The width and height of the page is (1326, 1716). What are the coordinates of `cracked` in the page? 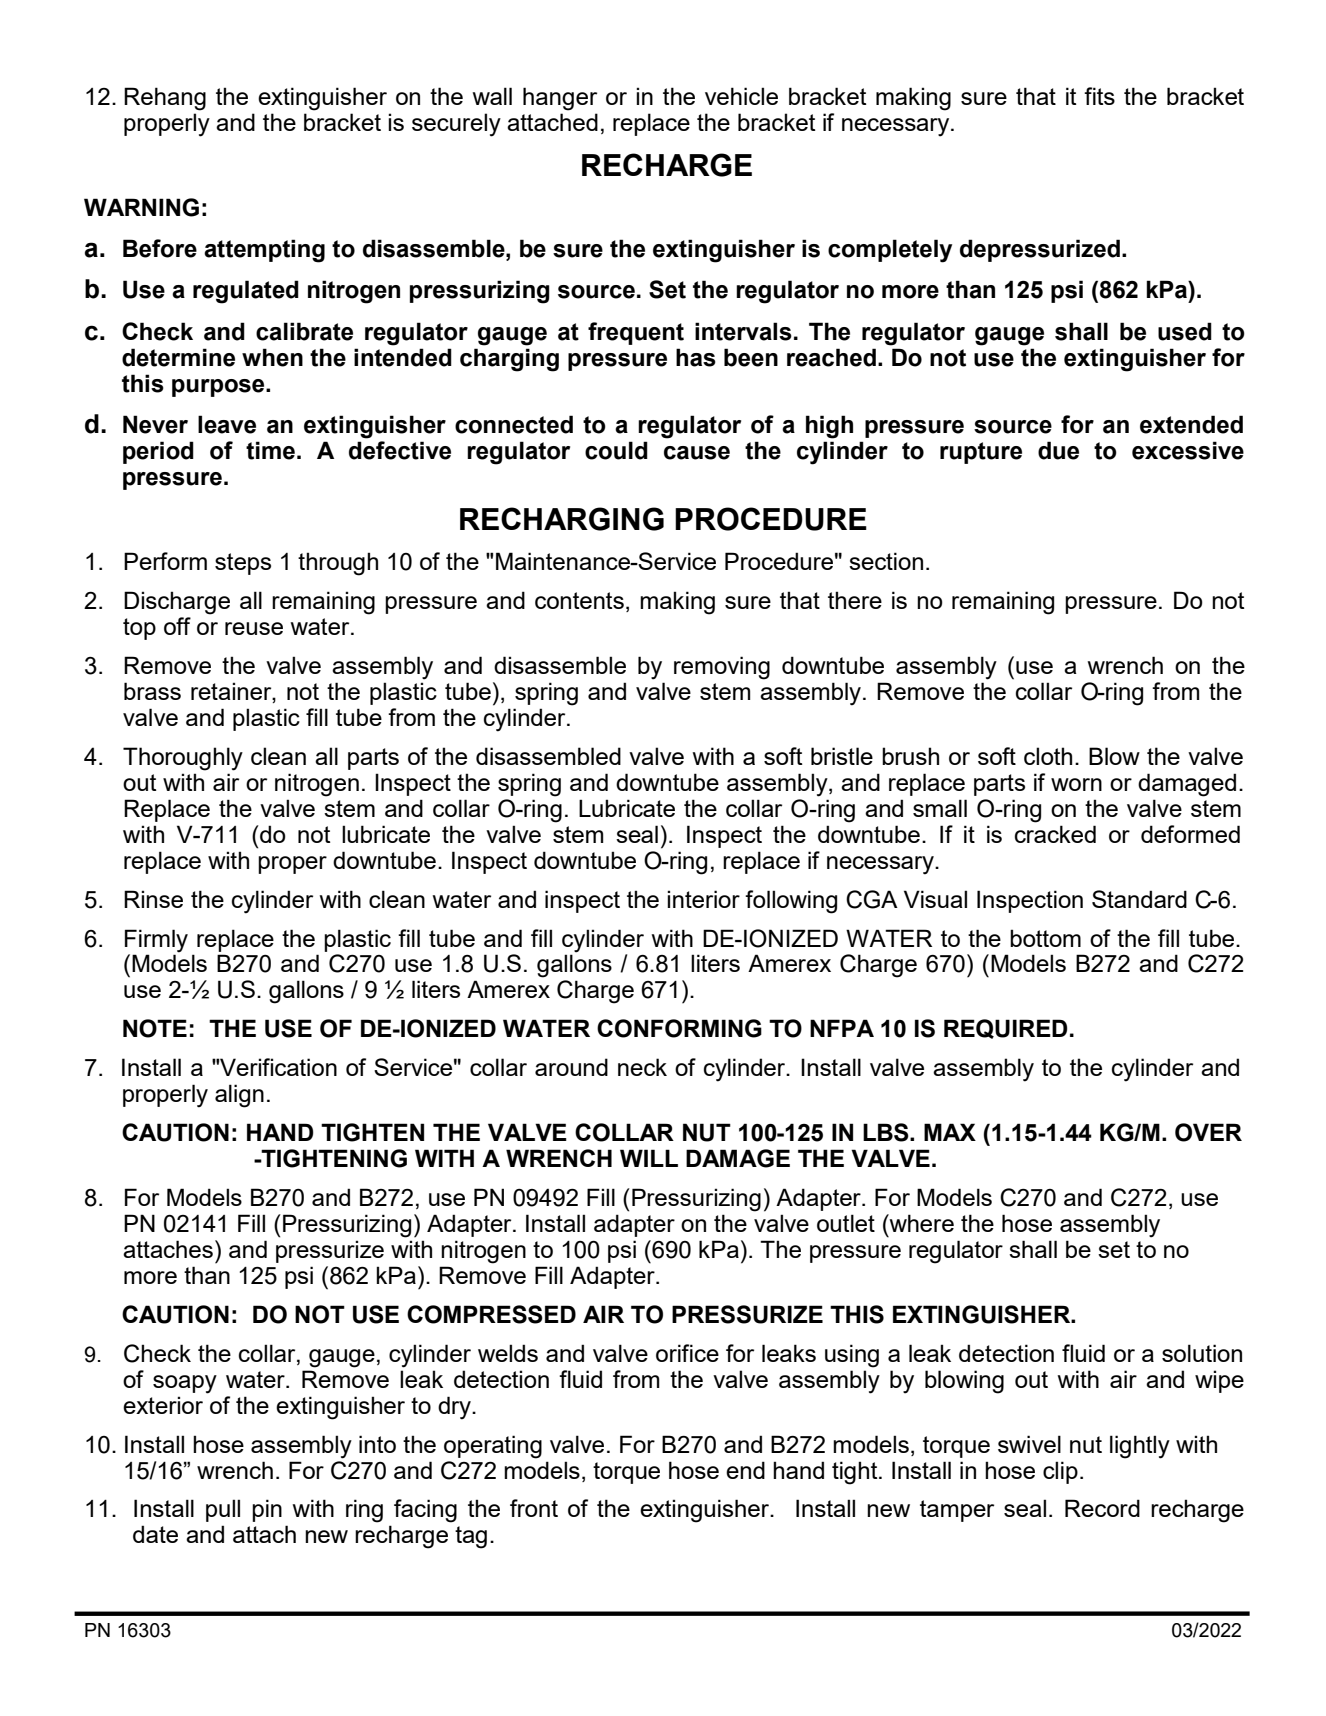 It's located at (1055, 834).
